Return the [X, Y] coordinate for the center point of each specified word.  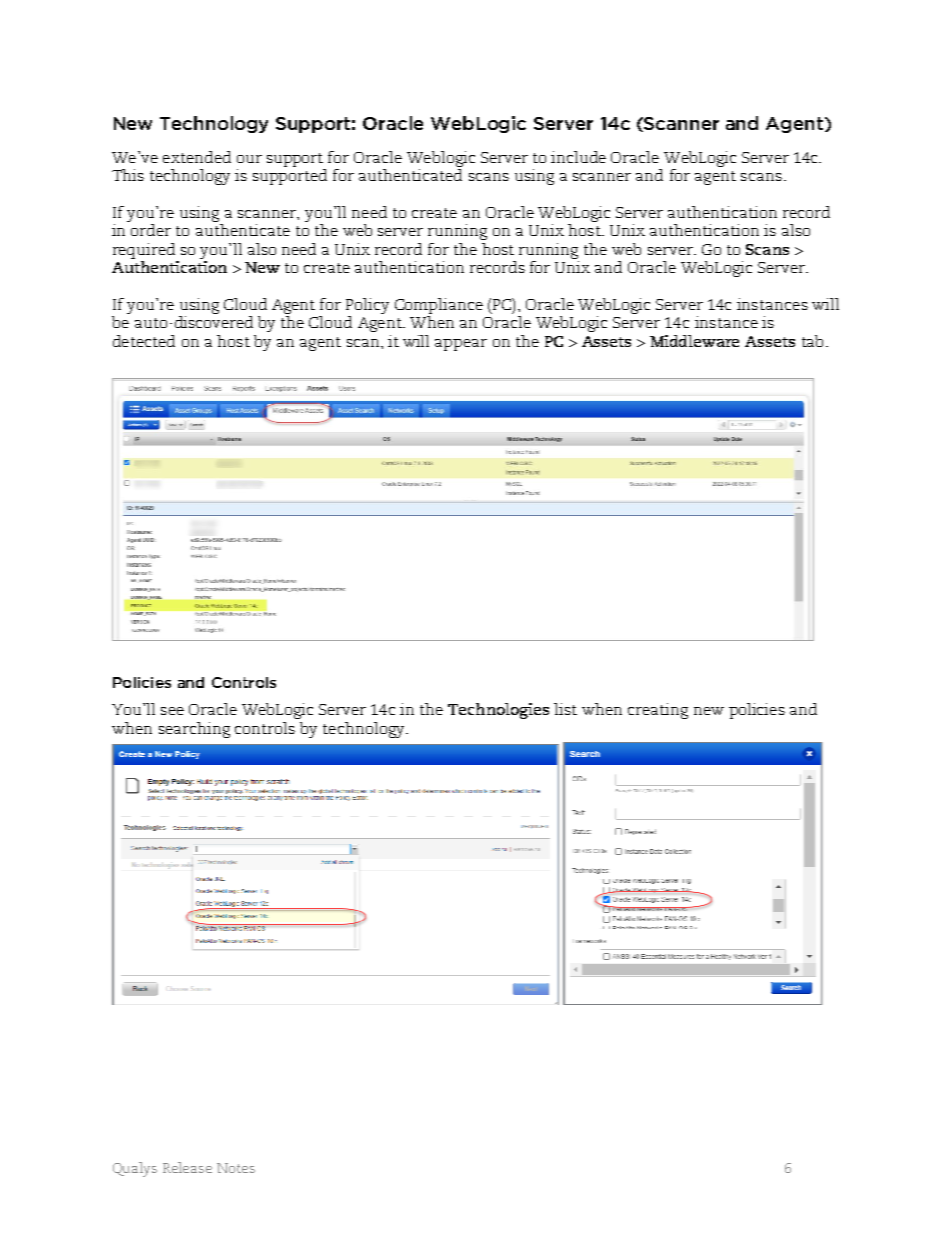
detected [144, 341]
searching [194, 730]
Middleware [694, 341]
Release [187, 1167]
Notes [236, 1168]
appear [461, 345]
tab [812, 341]
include [578, 157]
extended [197, 157]
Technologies [498, 711]
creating [658, 711]
